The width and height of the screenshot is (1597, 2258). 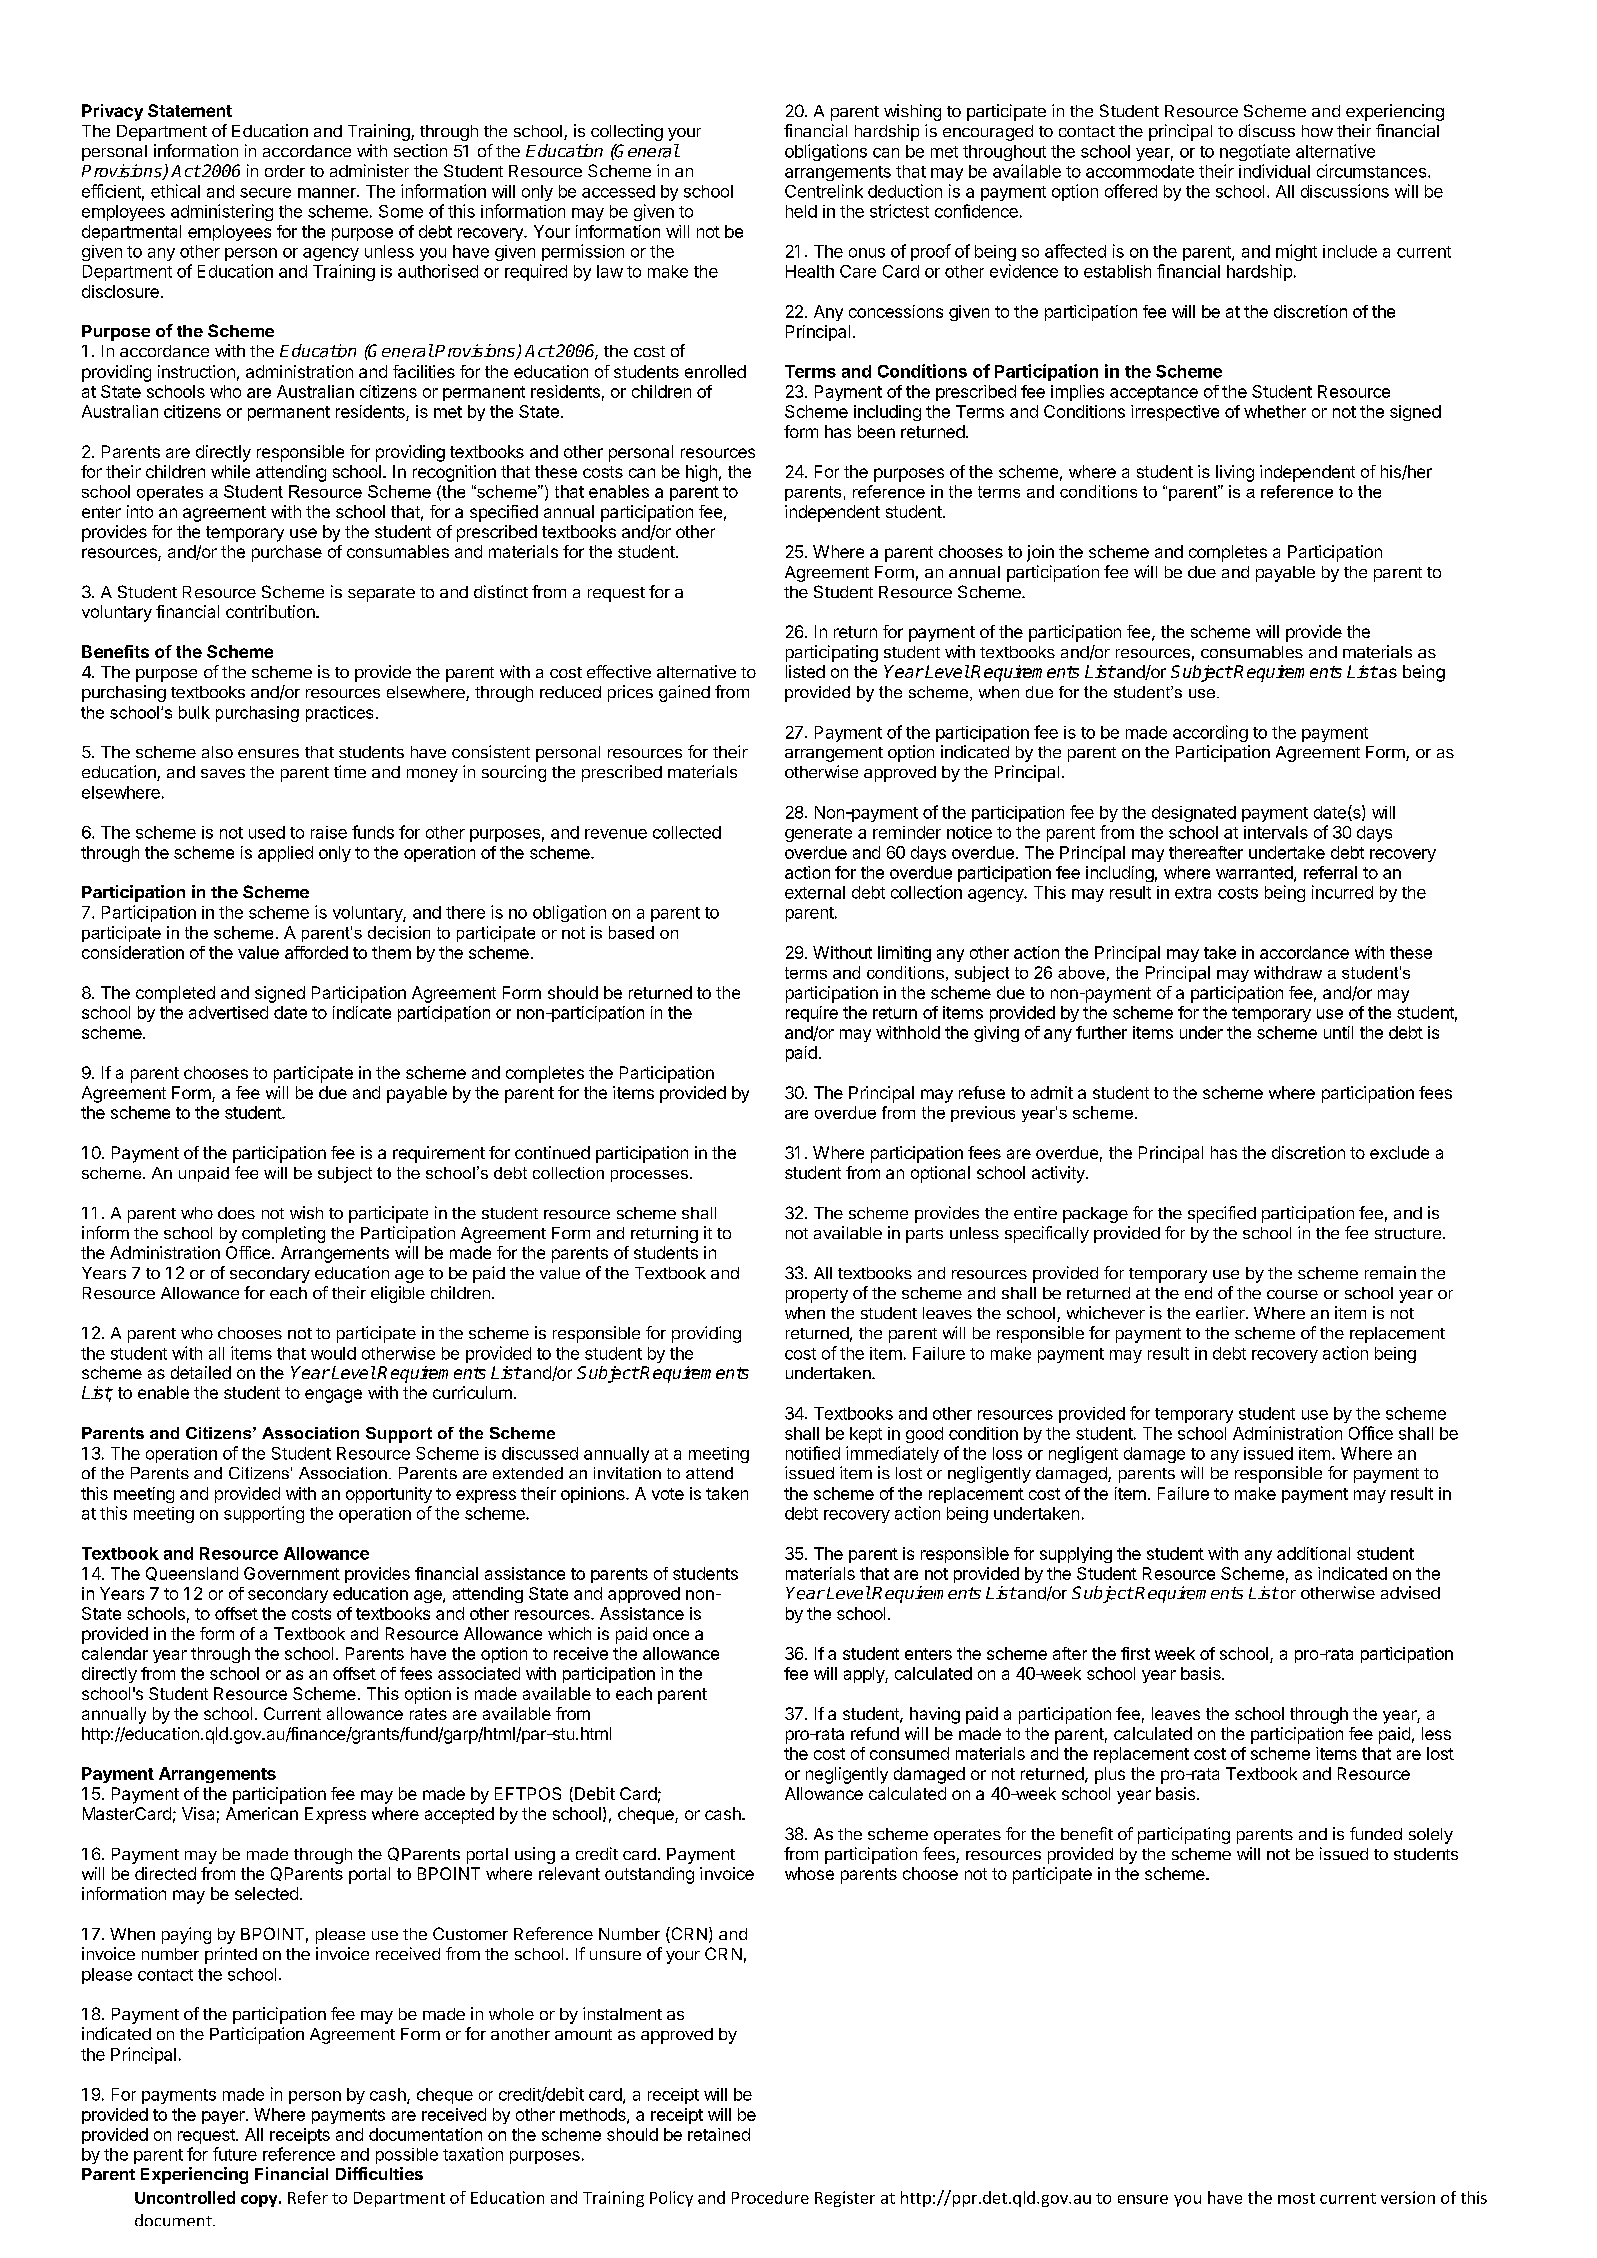 What do you see at coordinates (1255, 873) in the screenshot?
I see `warranted` at bounding box center [1255, 873].
